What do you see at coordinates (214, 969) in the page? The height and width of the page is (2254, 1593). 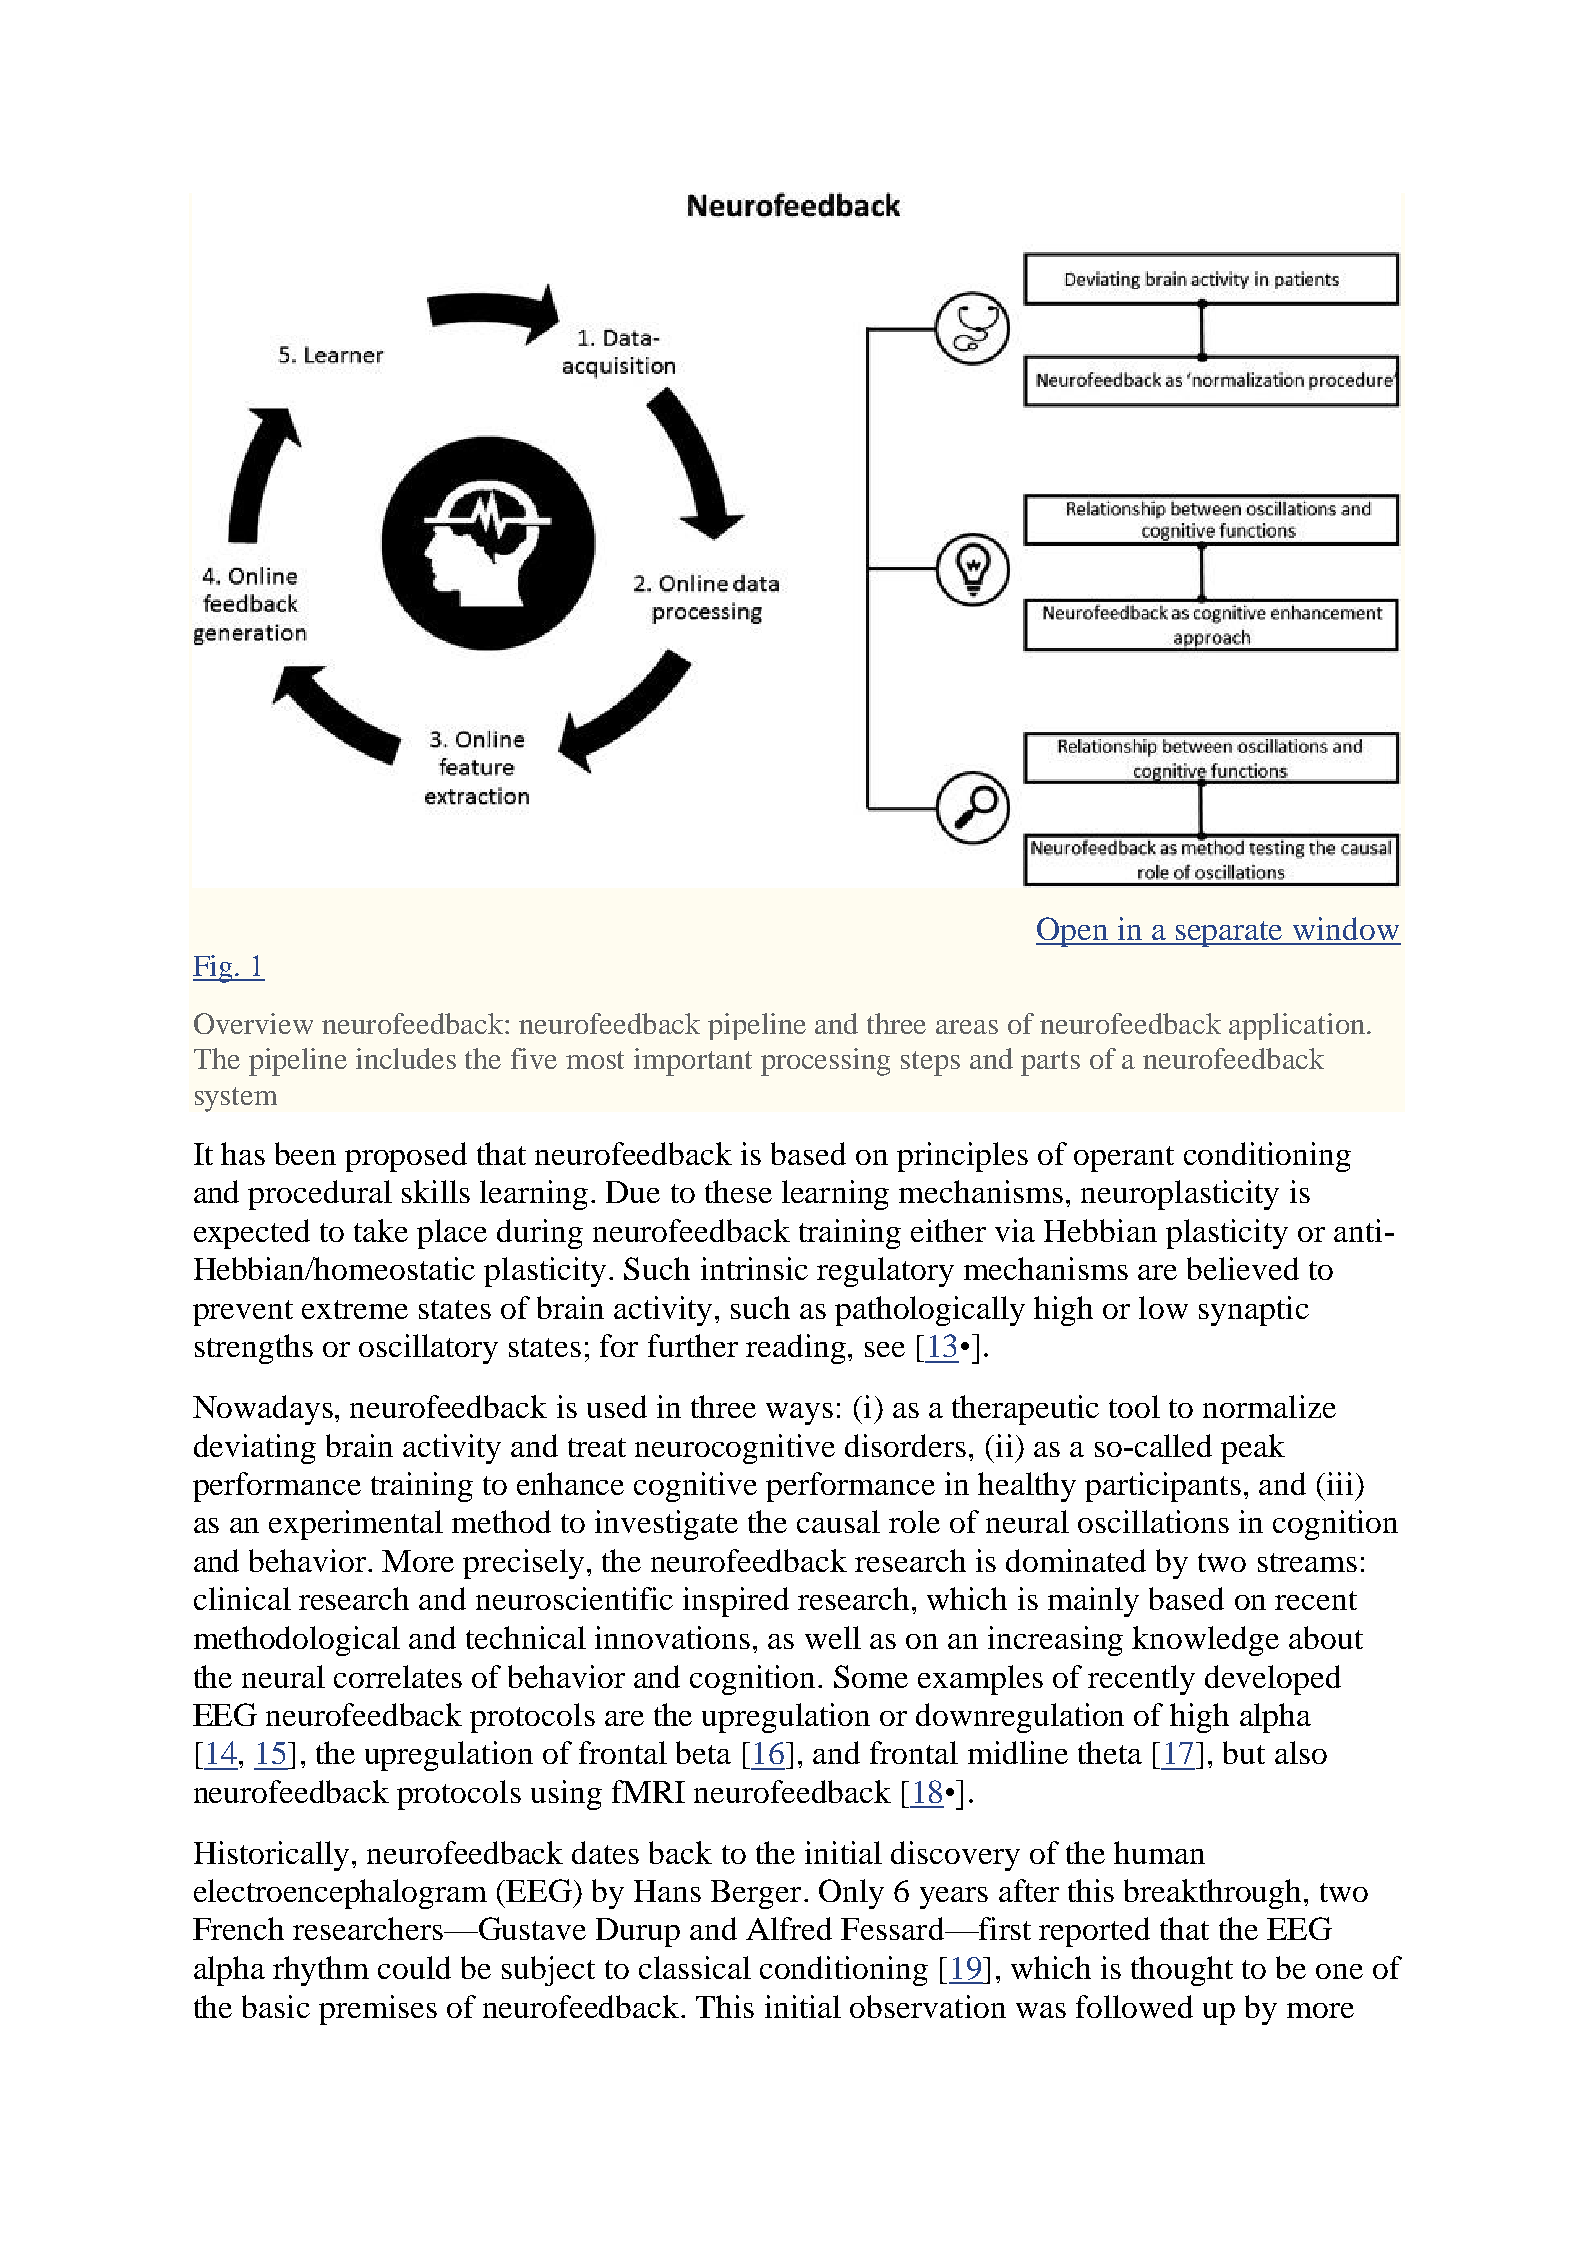 I see `Fig` at bounding box center [214, 969].
